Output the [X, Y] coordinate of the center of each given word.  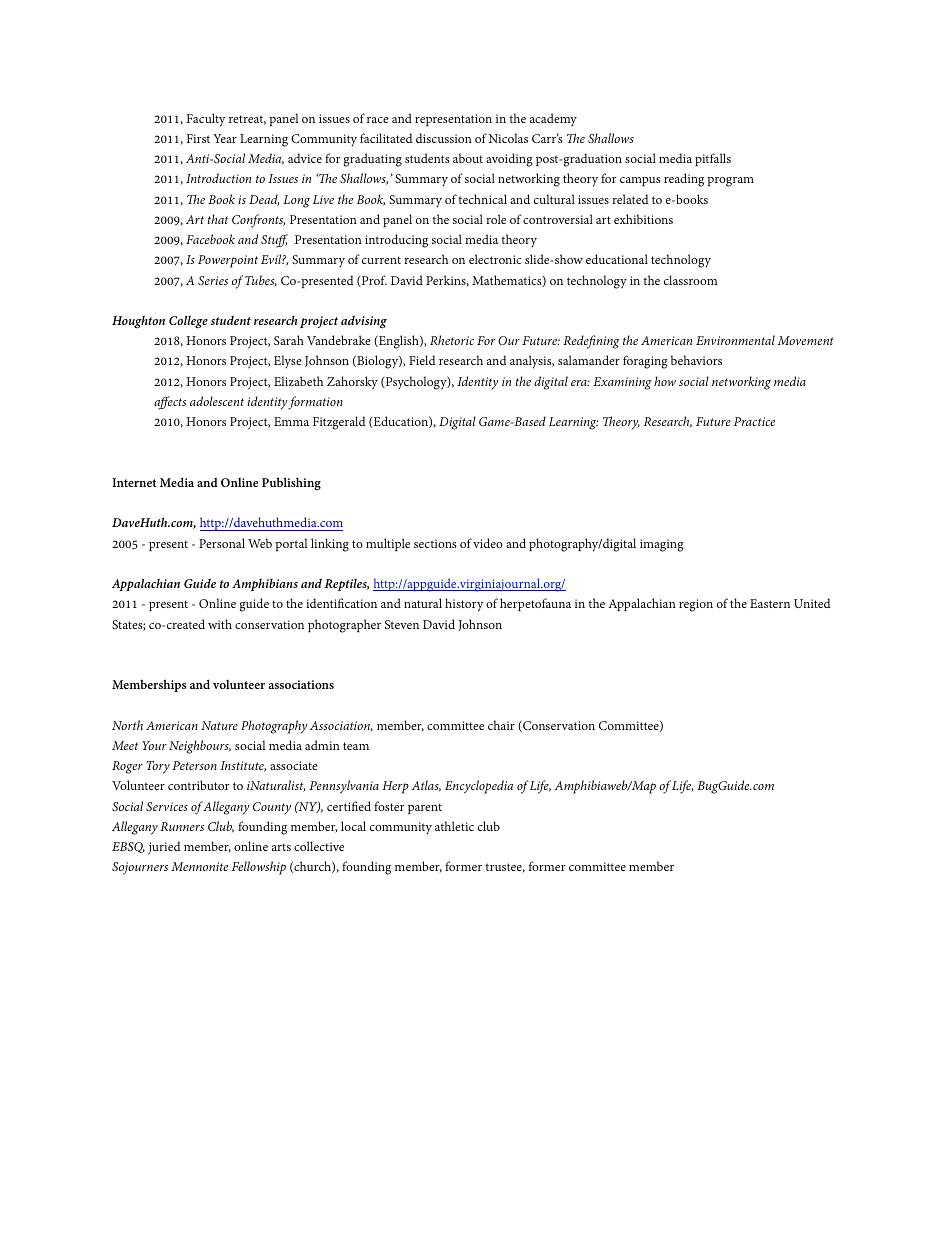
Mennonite [199, 866]
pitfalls [713, 159]
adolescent [217, 401]
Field [422, 360]
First [198, 138]
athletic [454, 826]
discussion [444, 138]
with [220, 624]
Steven [402, 624]
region [696, 605]
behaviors [696, 360]
